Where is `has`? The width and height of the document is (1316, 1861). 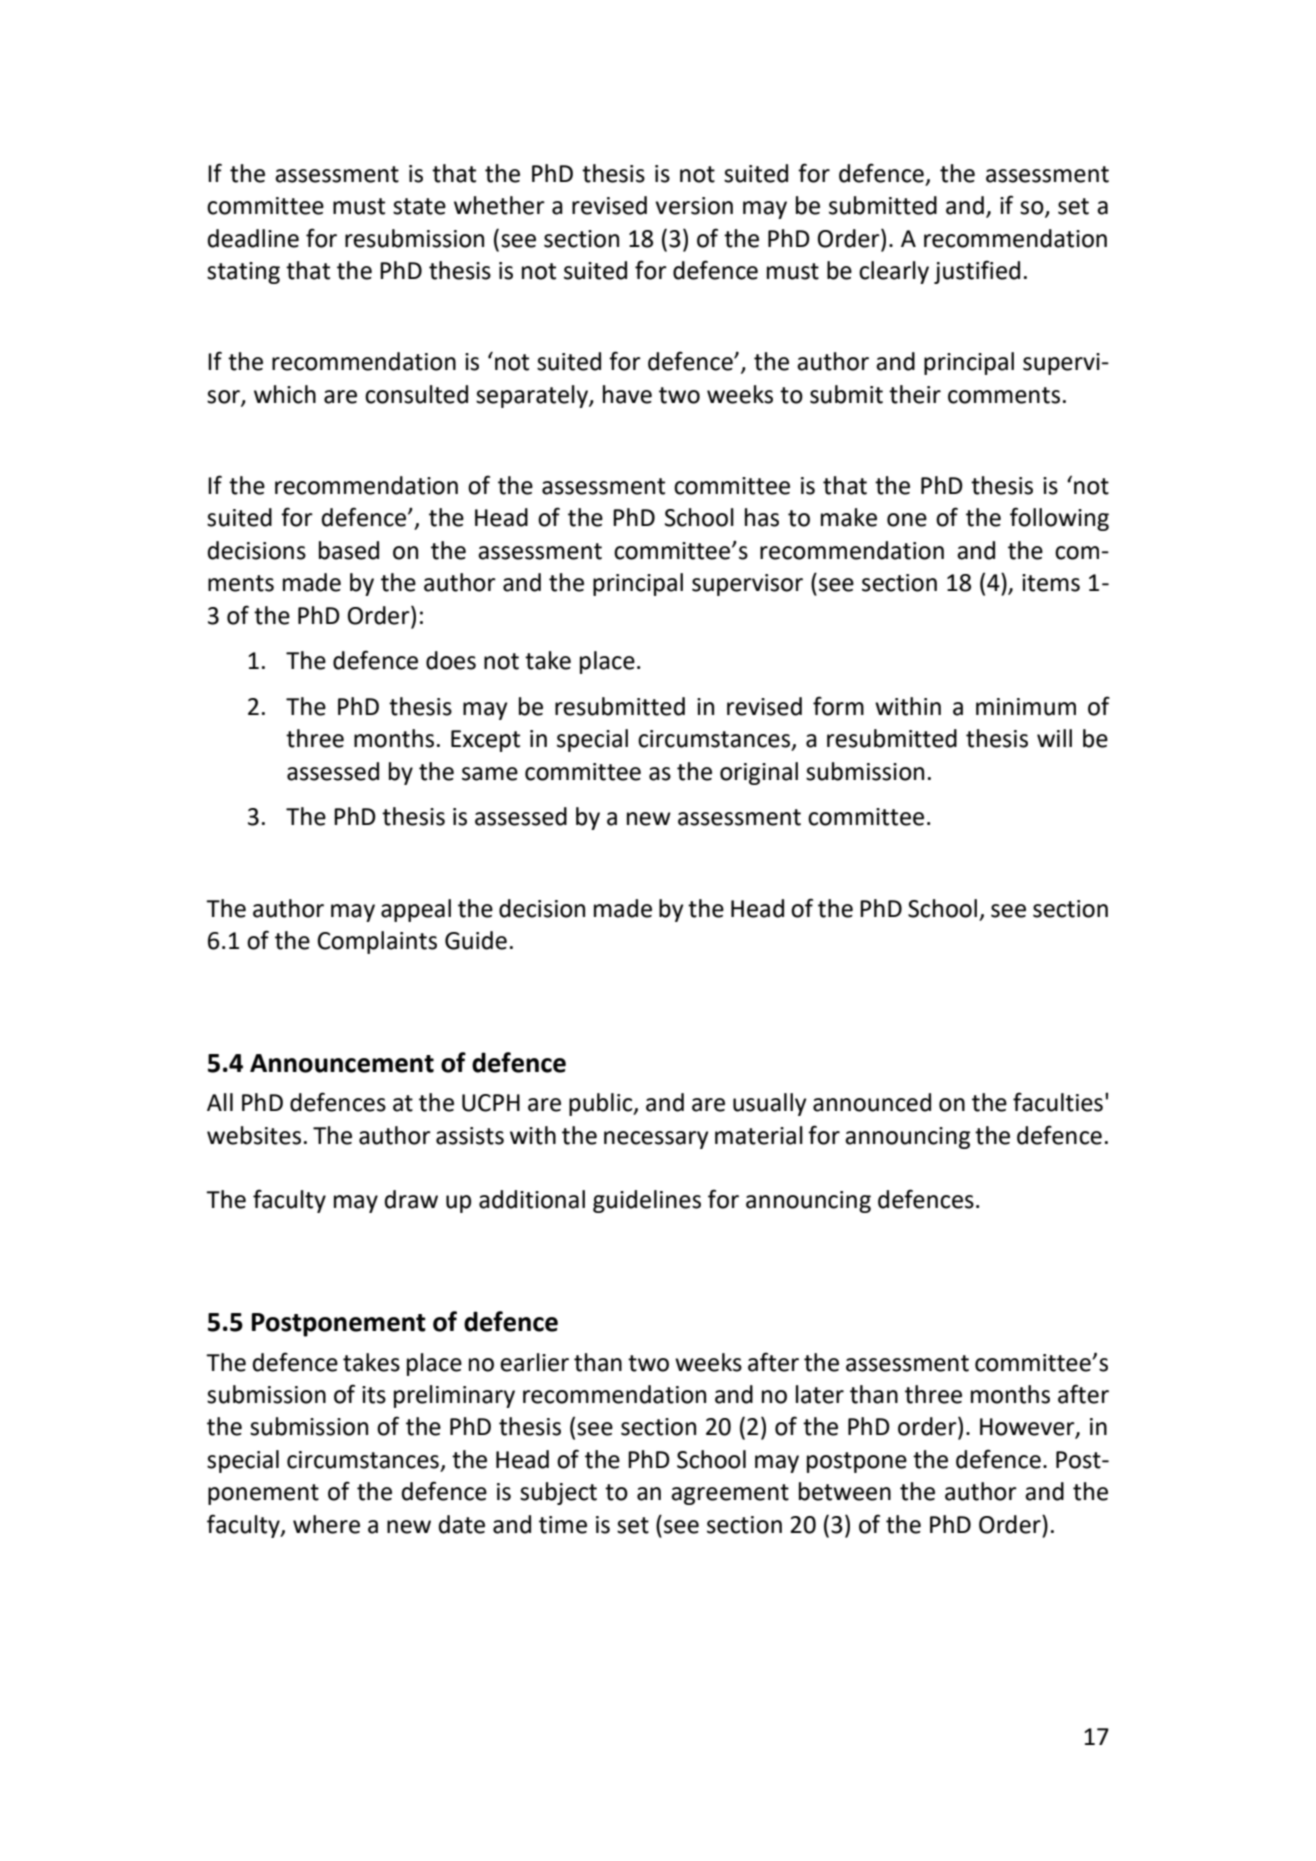
has is located at coordinates (762, 517).
